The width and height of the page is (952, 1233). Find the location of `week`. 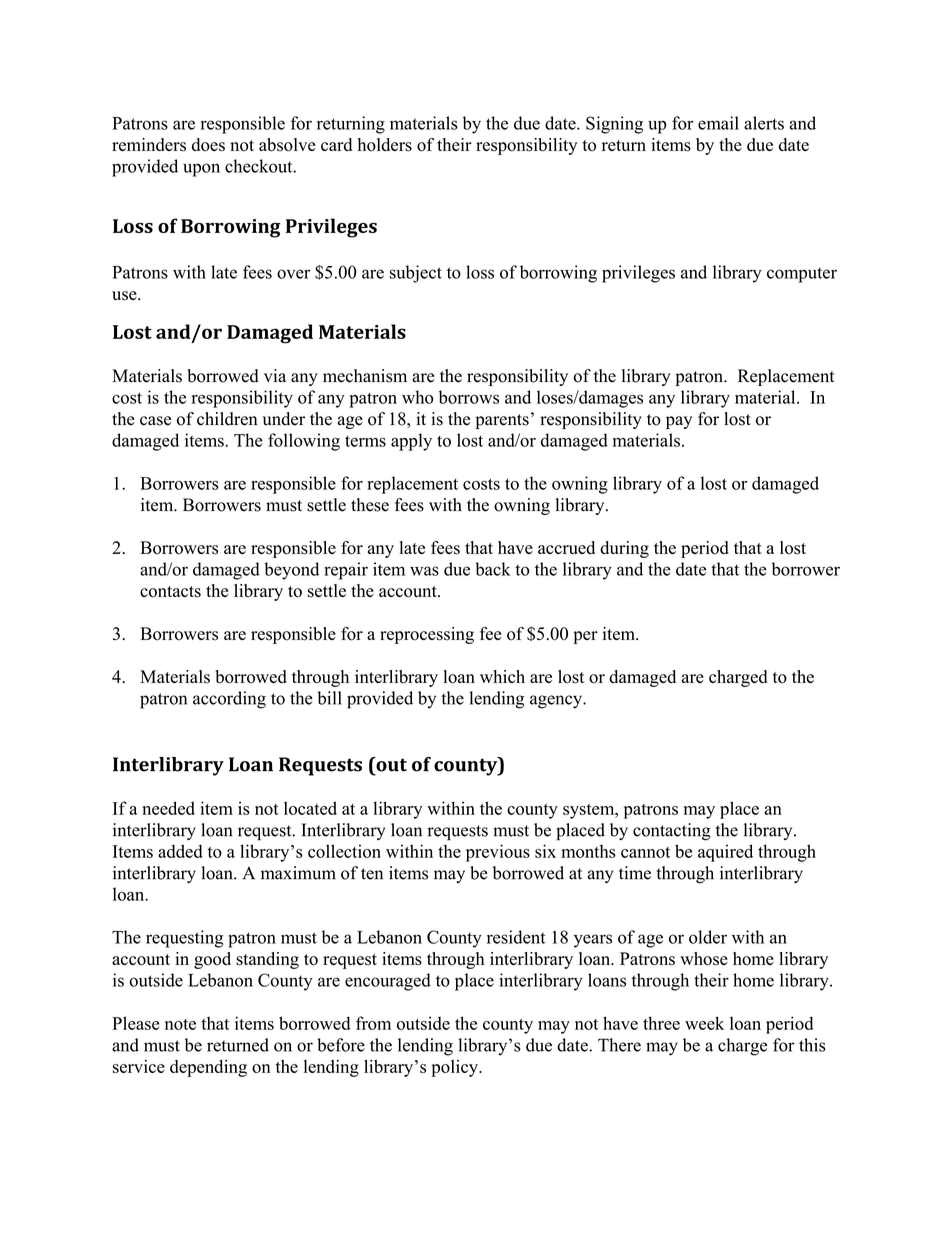

week is located at coordinates (704, 1023).
